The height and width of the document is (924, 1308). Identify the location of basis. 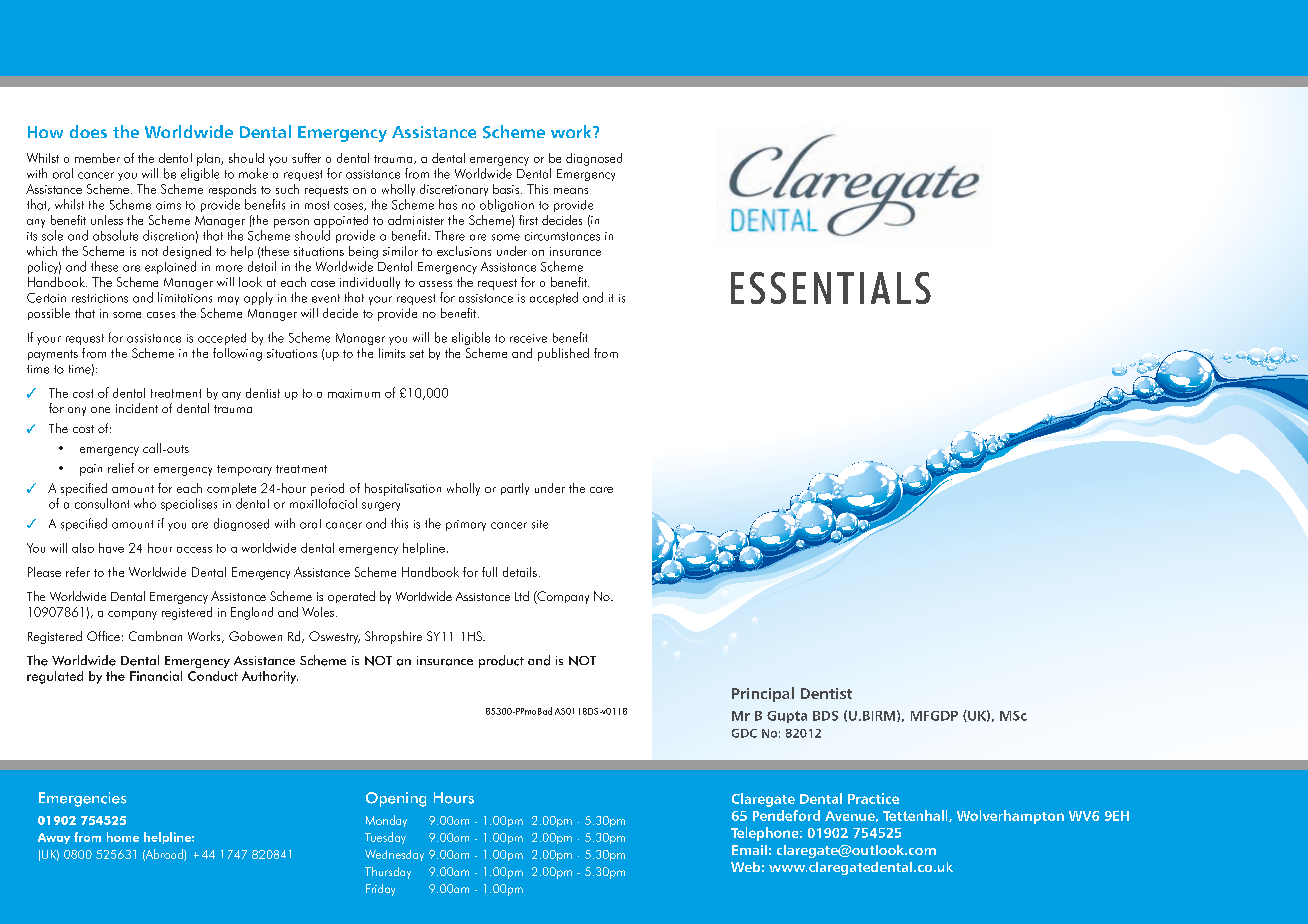
(507, 189).
